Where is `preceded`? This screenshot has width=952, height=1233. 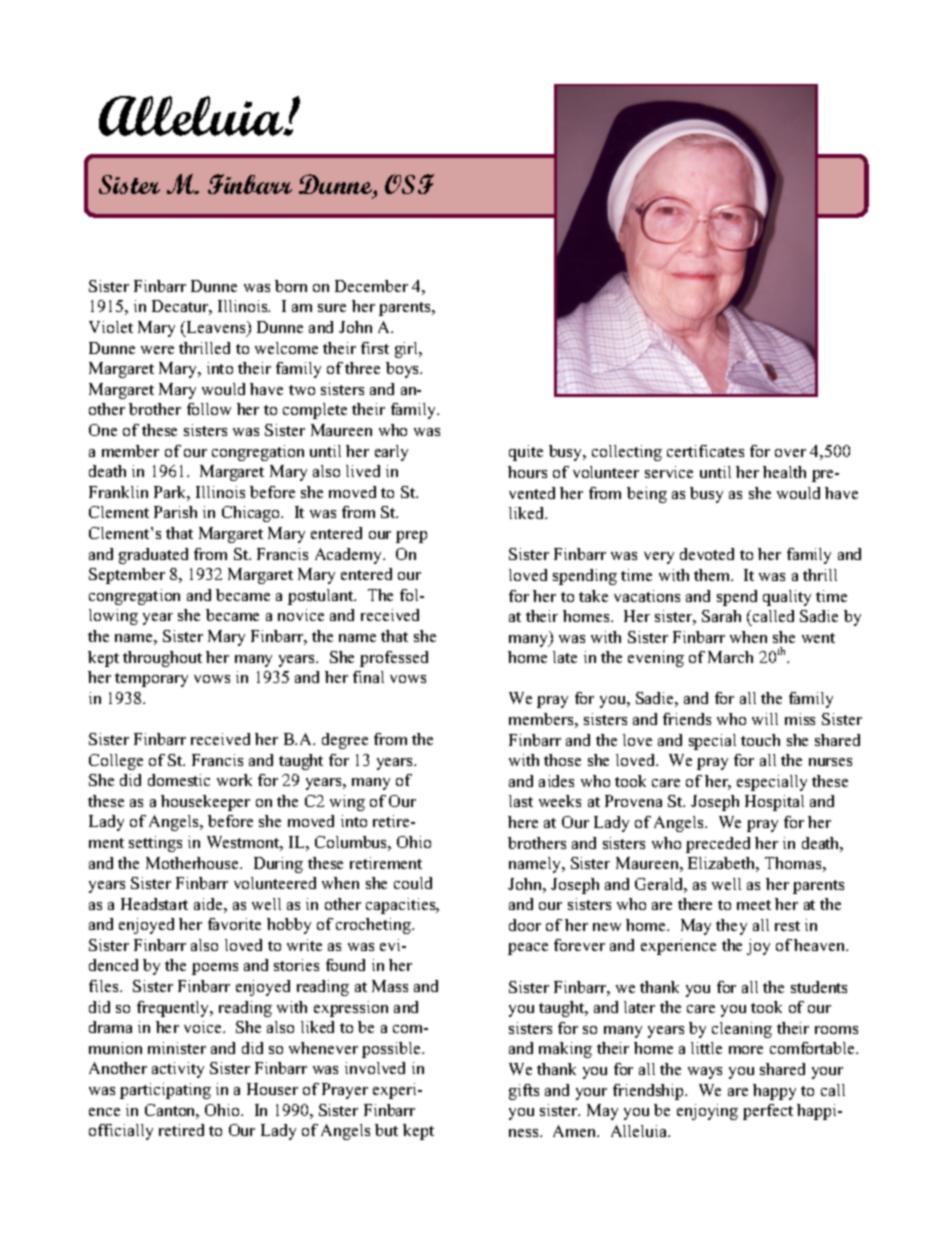
preceded is located at coordinates (718, 845).
